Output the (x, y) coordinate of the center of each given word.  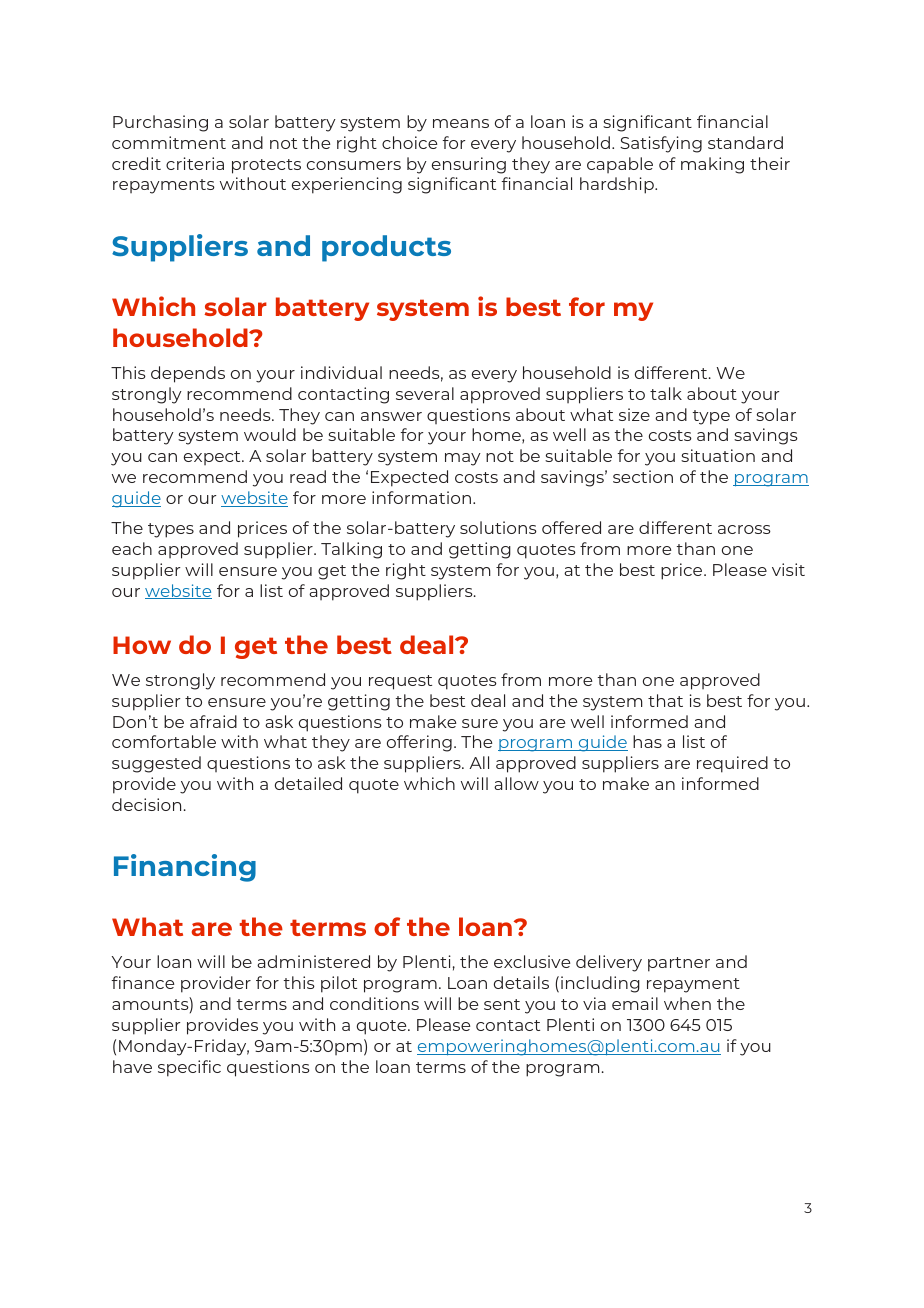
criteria (195, 163)
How (142, 645)
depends (188, 374)
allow (516, 783)
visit (788, 569)
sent (502, 1004)
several (425, 393)
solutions (498, 527)
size (634, 414)
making (712, 165)
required (732, 764)
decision (146, 804)
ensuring (469, 165)
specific (189, 1068)
